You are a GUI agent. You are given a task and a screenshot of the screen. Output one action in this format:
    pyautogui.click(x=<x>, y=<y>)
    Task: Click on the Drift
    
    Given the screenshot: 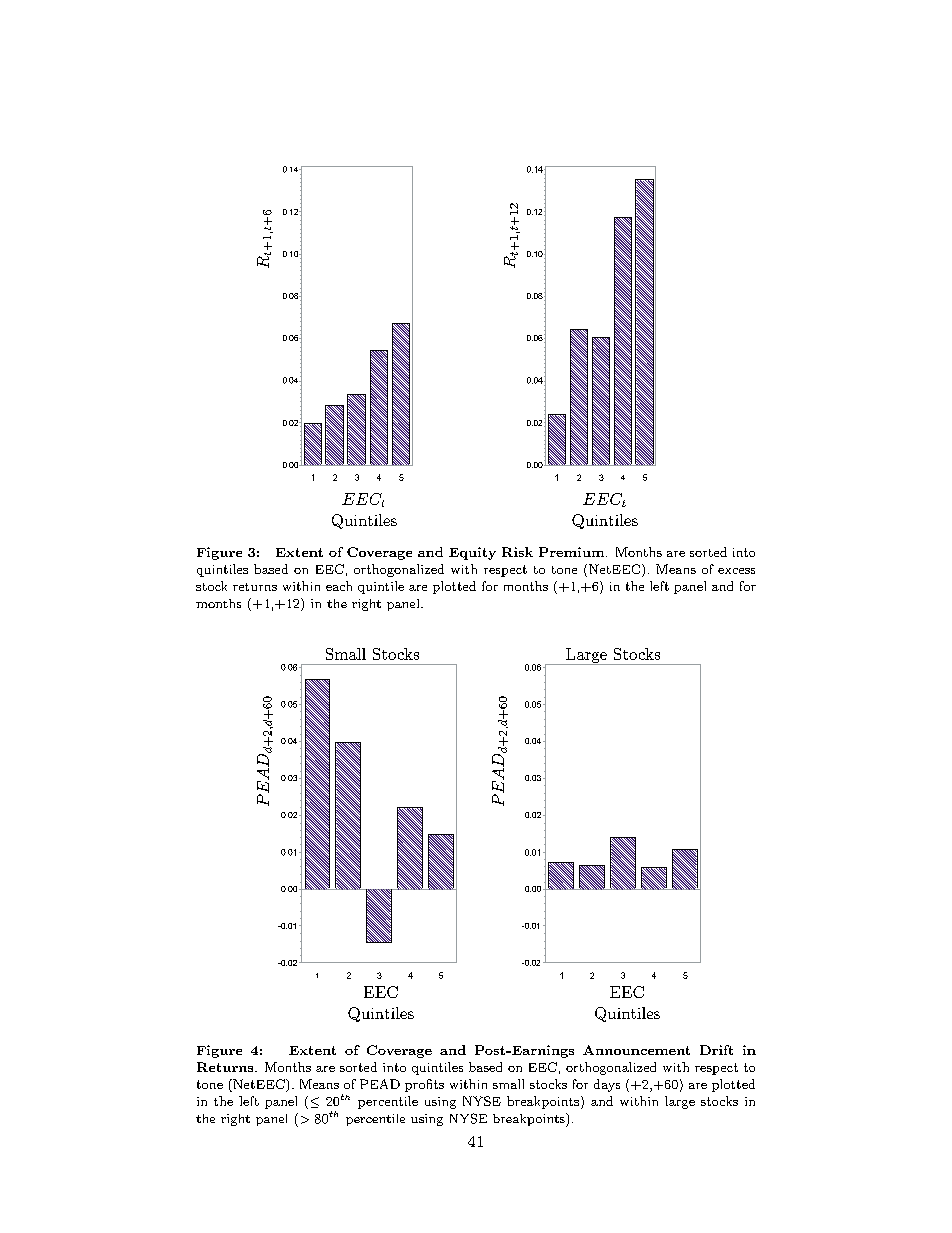 What is the action you would take?
    pyautogui.click(x=716, y=1050)
